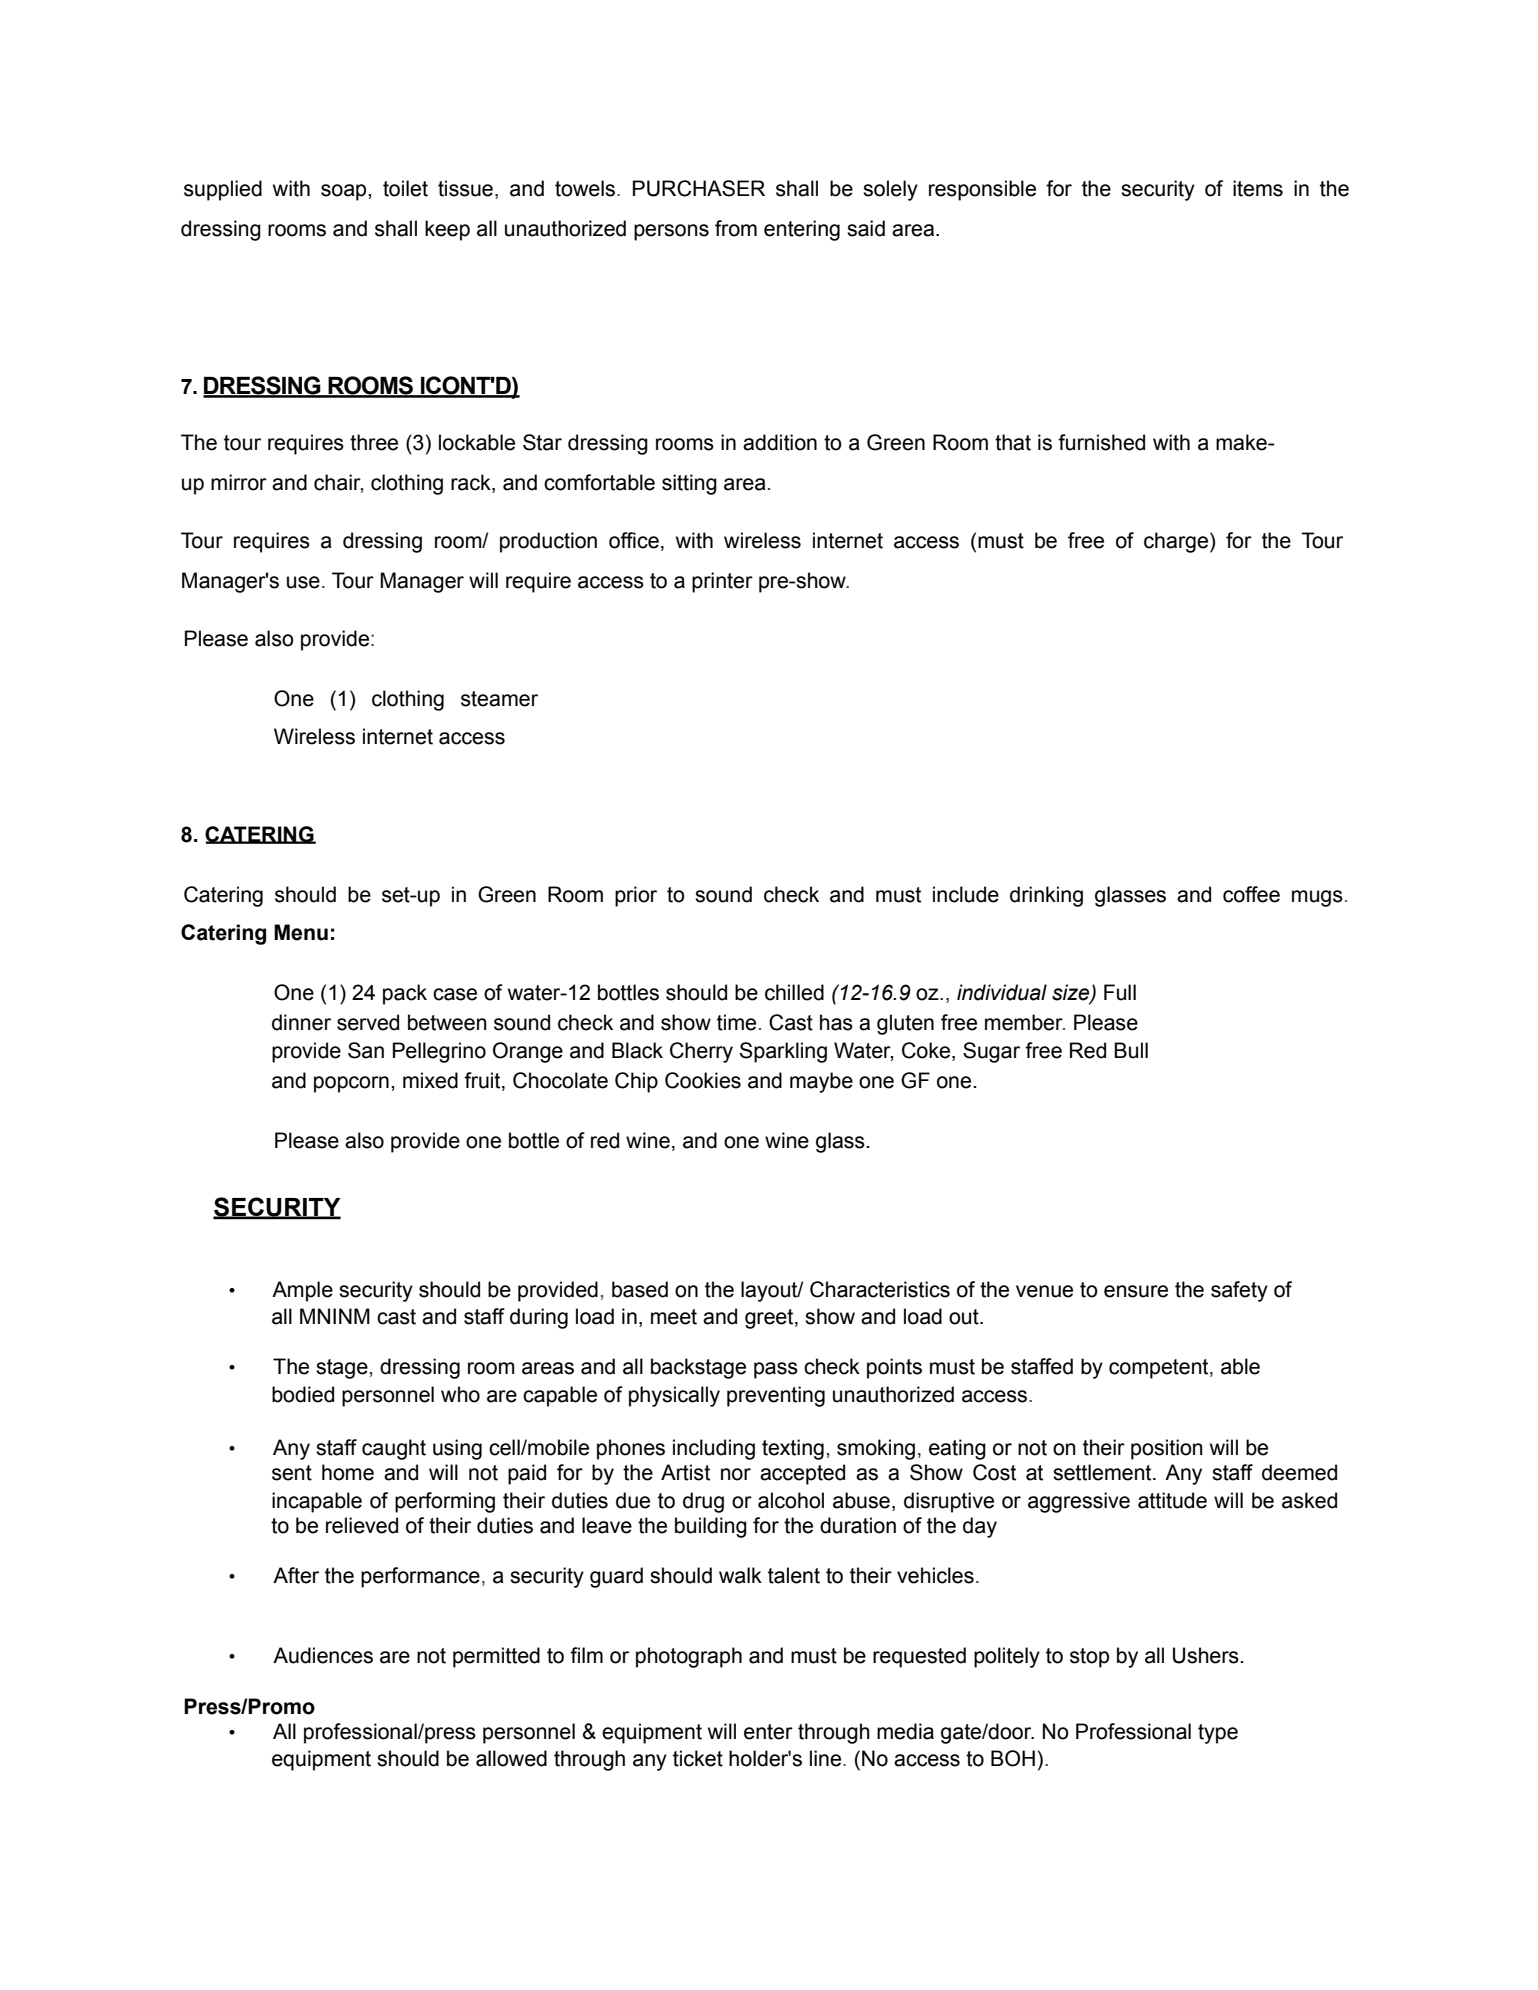 The width and height of the page is (1538, 1990). I want to click on line, so click(827, 1758).
